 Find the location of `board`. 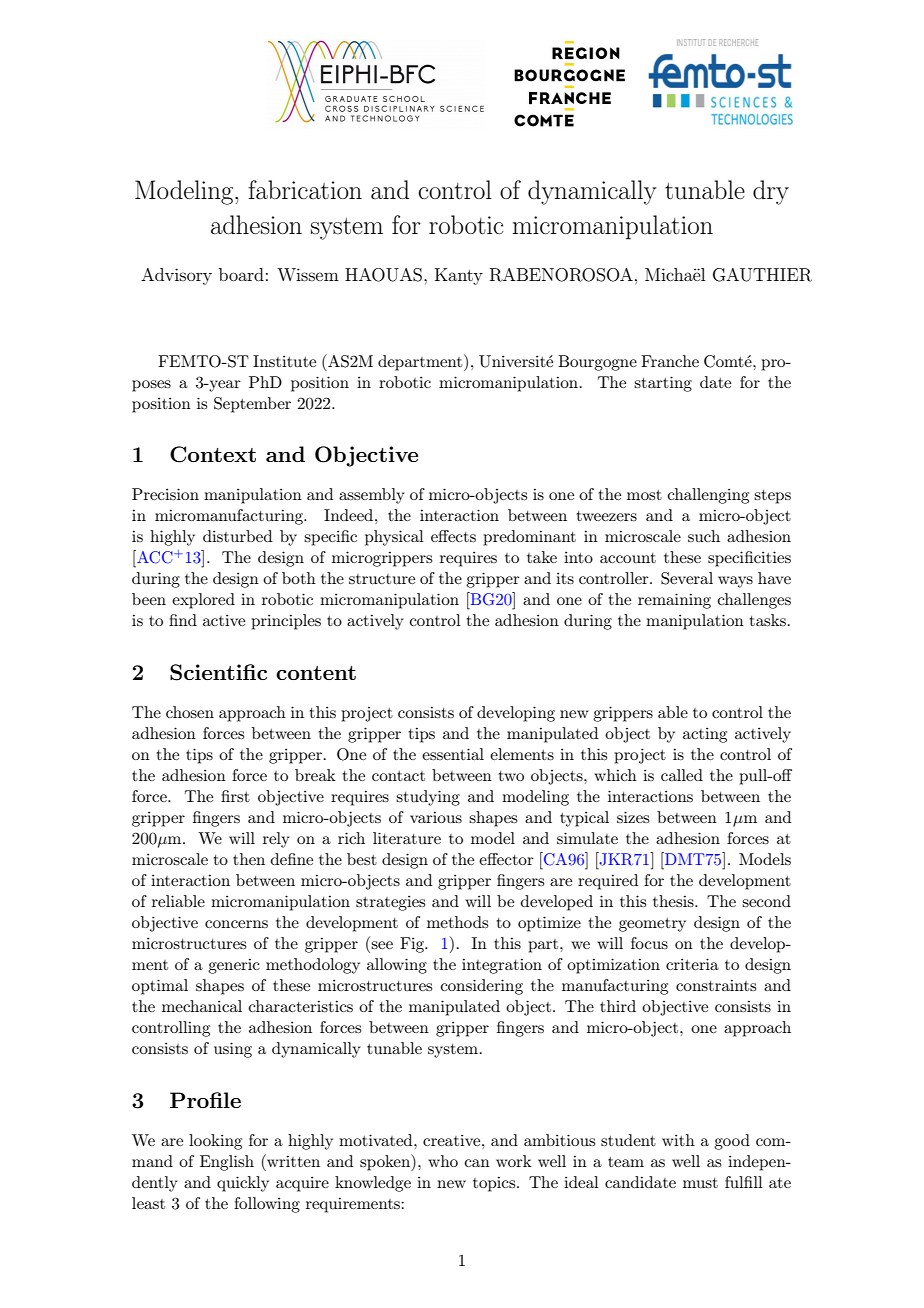

board is located at coordinates (241, 274).
